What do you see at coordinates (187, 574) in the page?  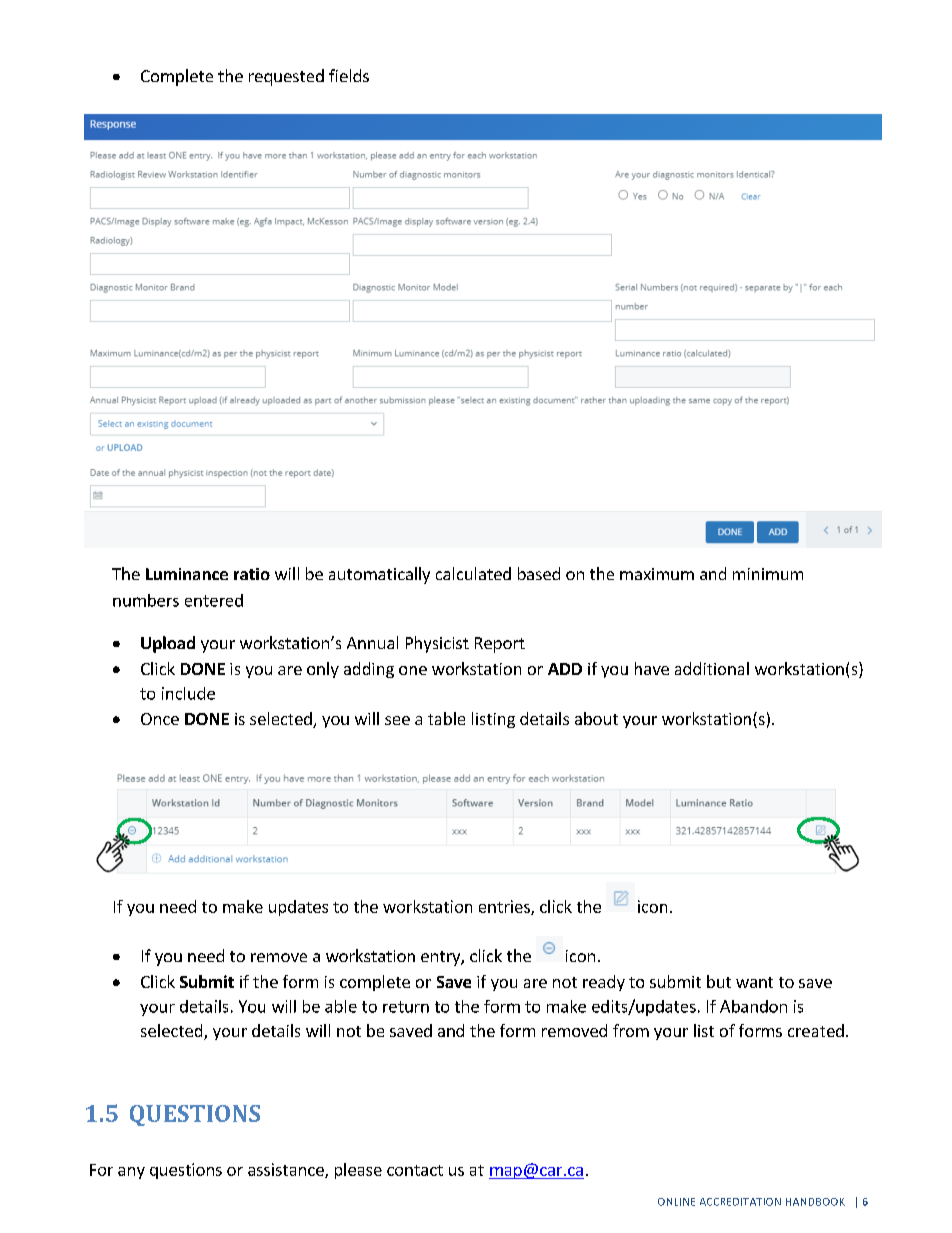 I see `Luminance` at bounding box center [187, 574].
